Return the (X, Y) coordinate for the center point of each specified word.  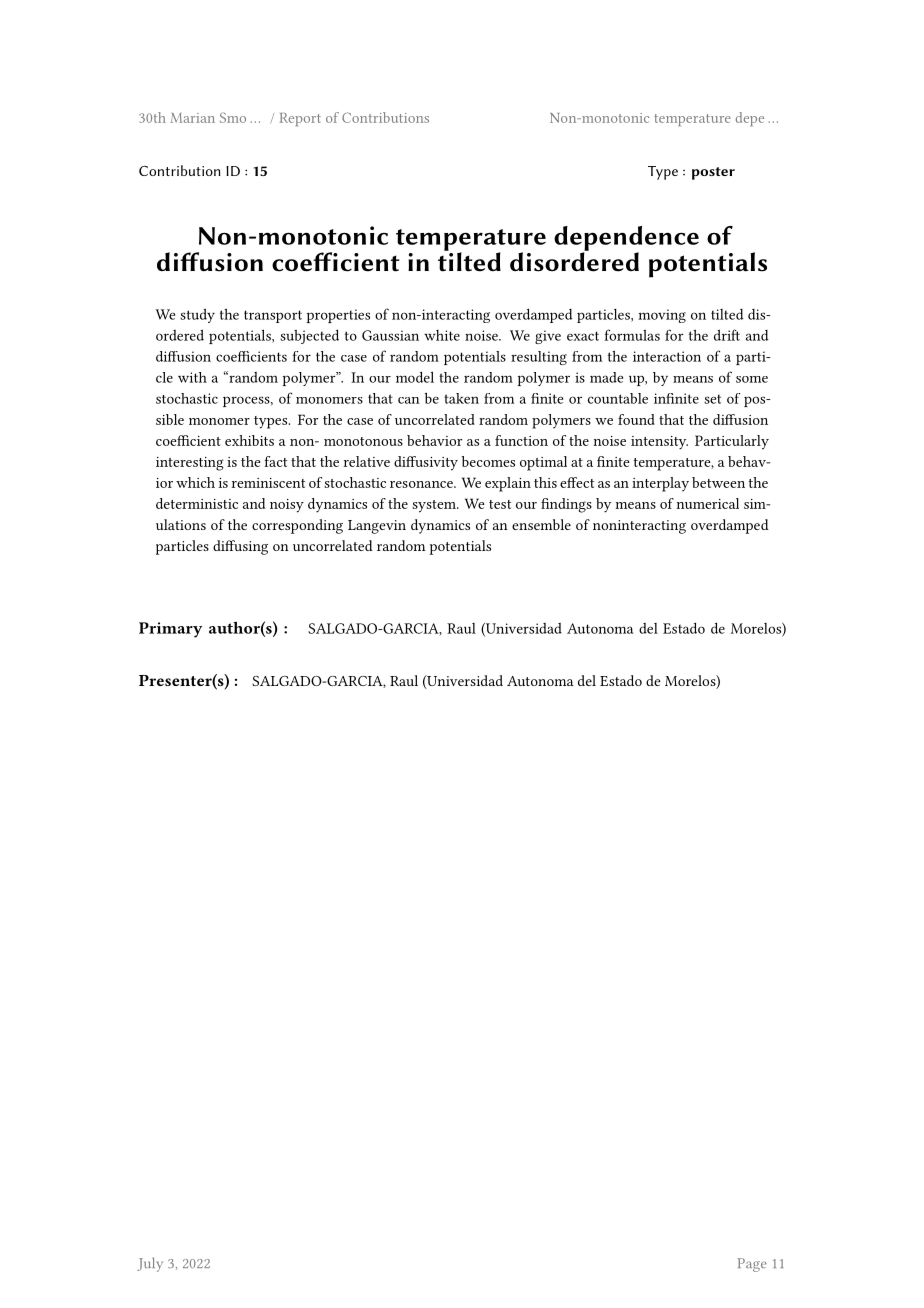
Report (300, 119)
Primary (170, 630)
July (150, 1264)
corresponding (297, 526)
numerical (707, 503)
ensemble (541, 524)
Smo (233, 117)
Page (752, 1265)
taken (461, 398)
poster (713, 173)
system (435, 506)
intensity (659, 443)
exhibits (249, 440)
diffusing (240, 547)
